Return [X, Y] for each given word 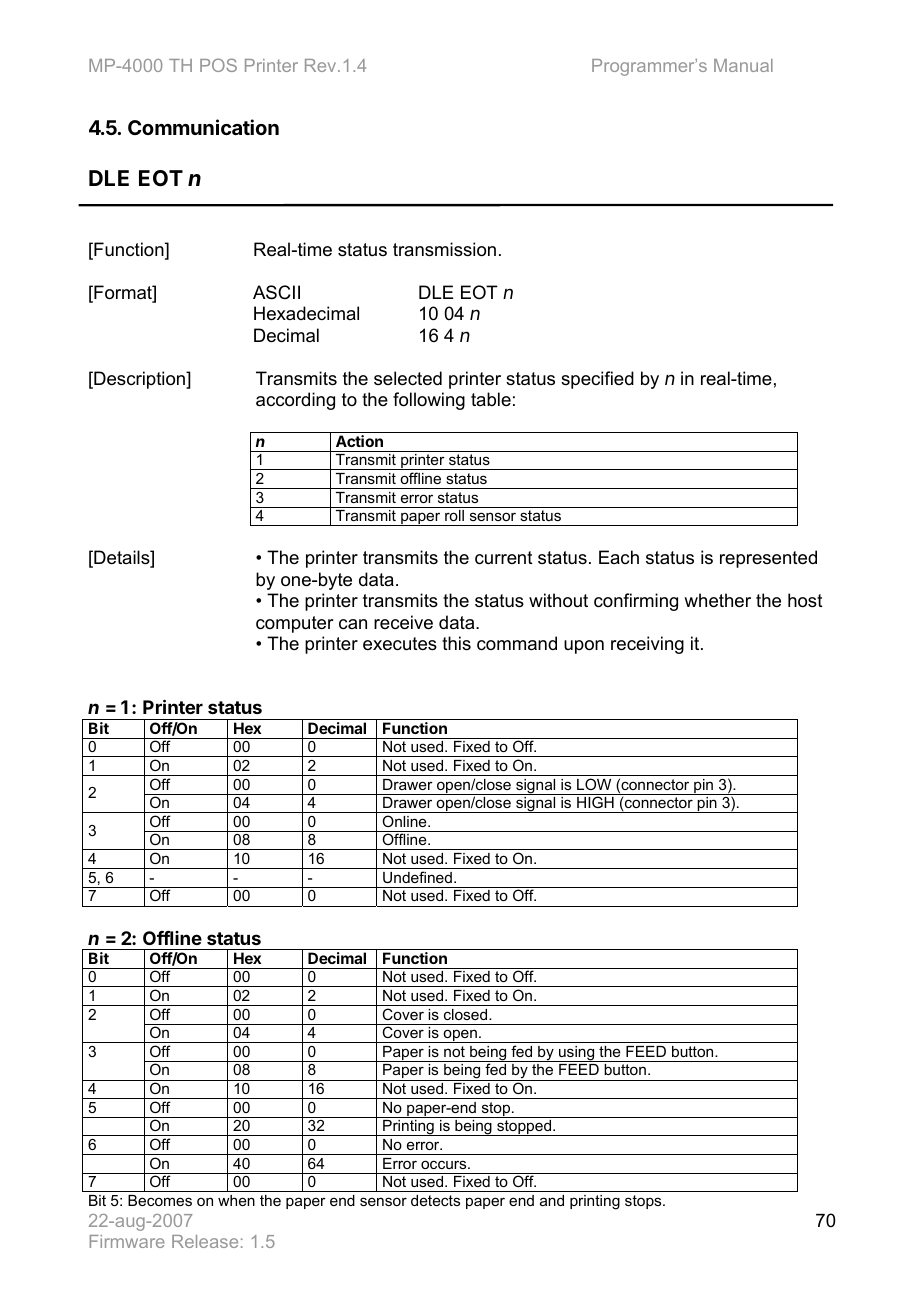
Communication [203, 127]
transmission [444, 249]
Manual [743, 65]
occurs [445, 1164]
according [295, 401]
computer [294, 624]
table [491, 399]
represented [768, 559]
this [456, 643]
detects [435, 1200]
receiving [647, 645]
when [236, 1200]
